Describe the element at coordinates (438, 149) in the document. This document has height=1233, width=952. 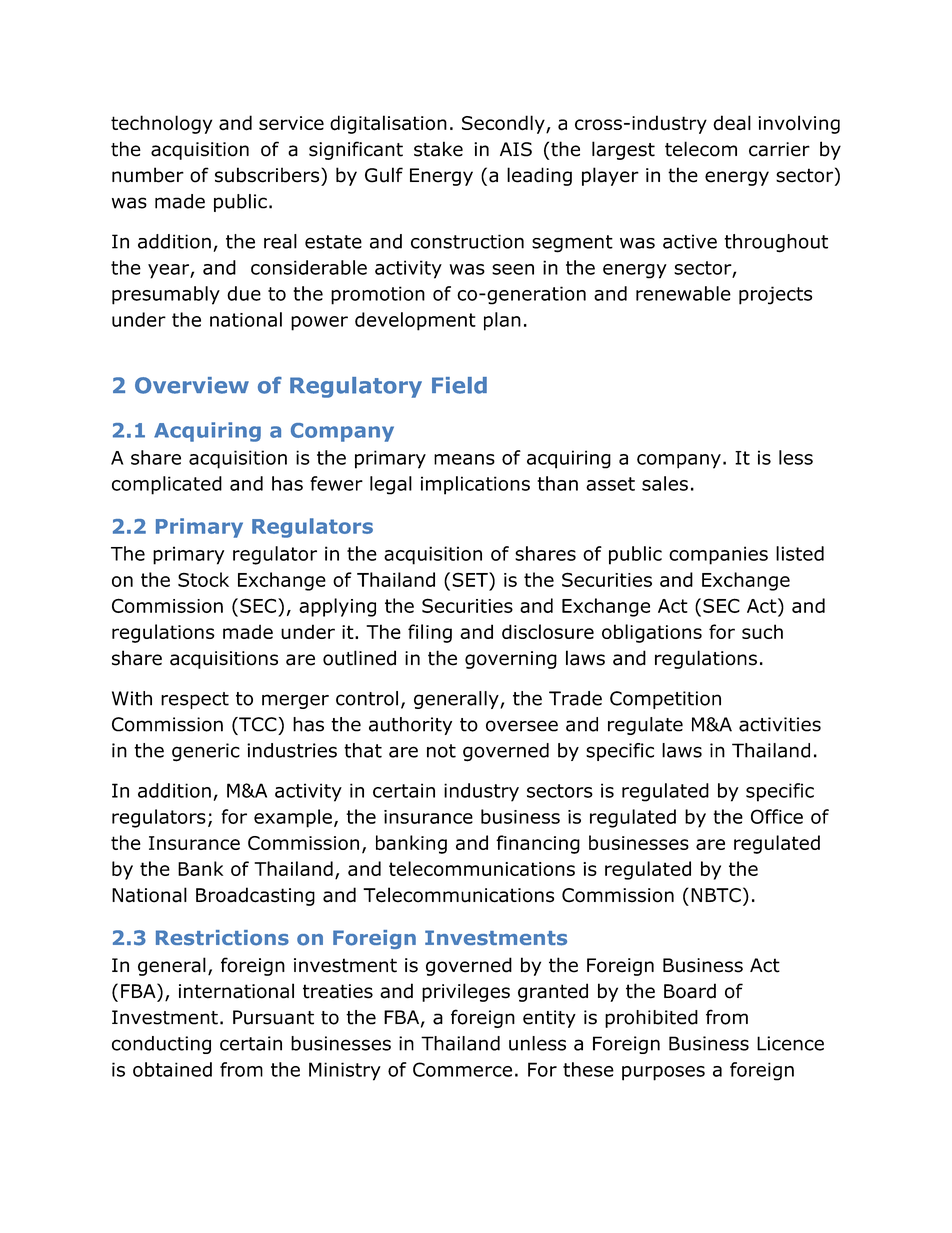
I see `stake` at that location.
